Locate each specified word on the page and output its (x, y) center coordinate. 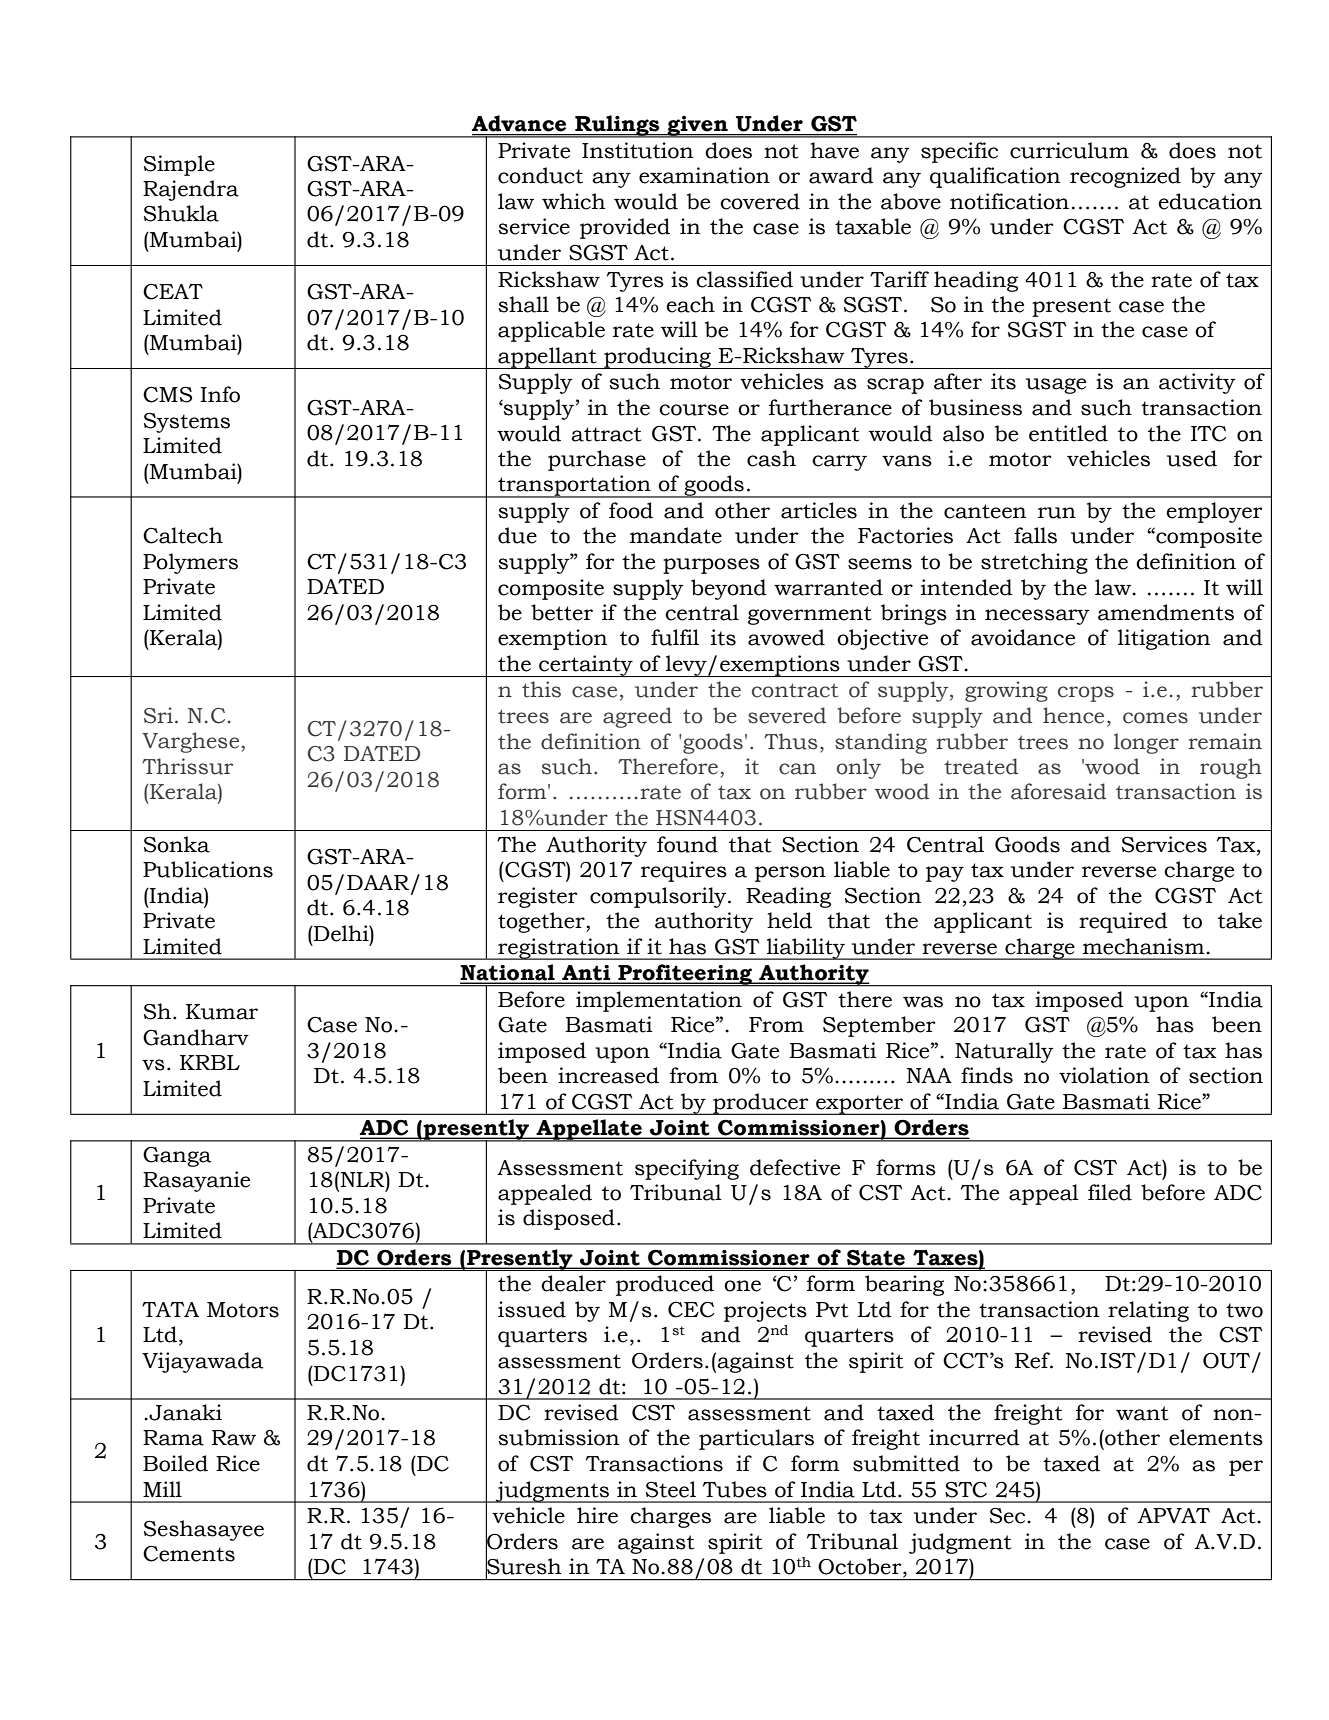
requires (684, 871)
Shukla (181, 213)
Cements (189, 1554)
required (1123, 922)
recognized (1125, 177)
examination (704, 175)
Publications (208, 869)
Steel (671, 1489)
